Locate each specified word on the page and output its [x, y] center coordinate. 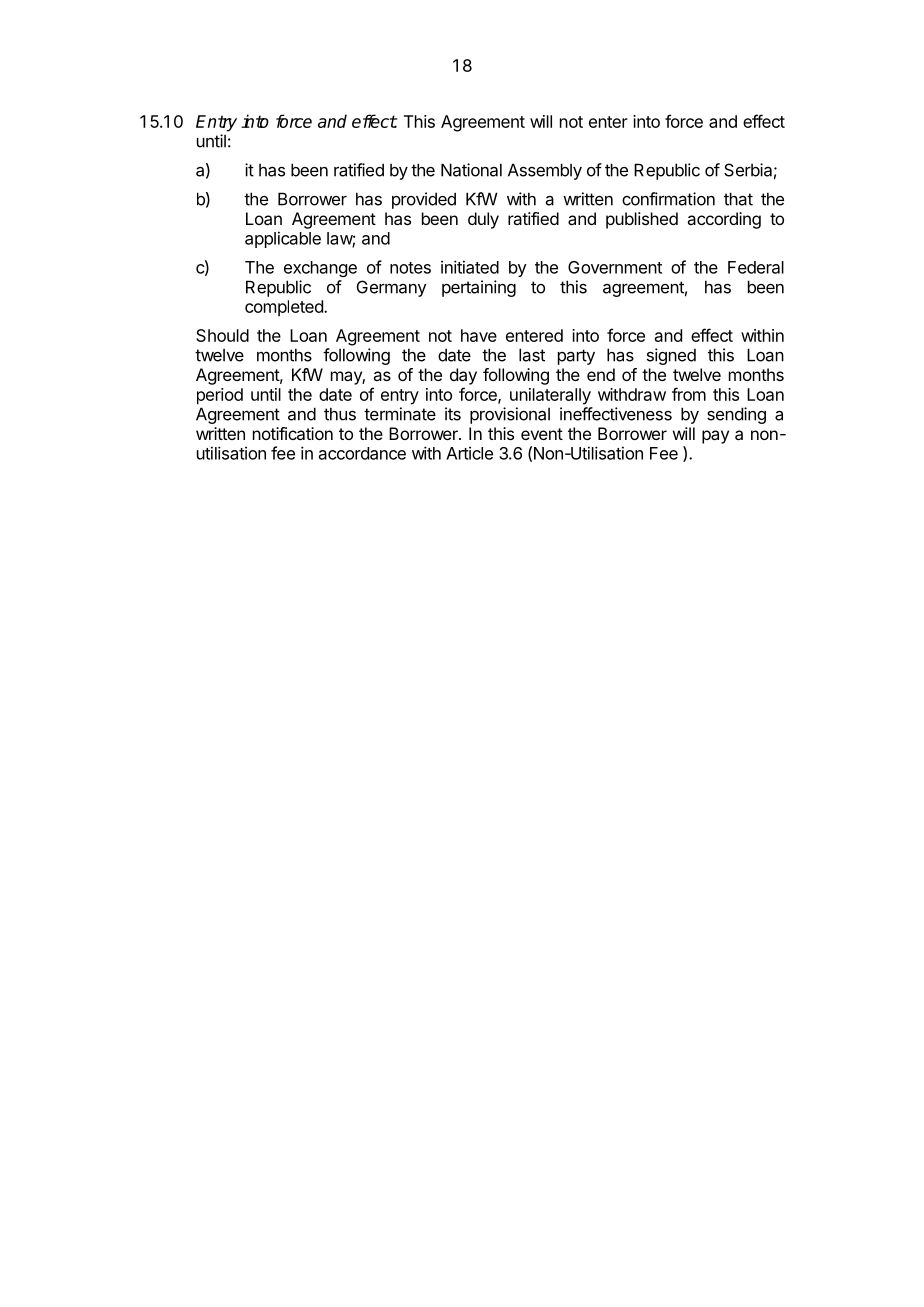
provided [424, 200]
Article [469, 453]
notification [293, 433]
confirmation [668, 199]
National [471, 170]
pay [715, 437]
